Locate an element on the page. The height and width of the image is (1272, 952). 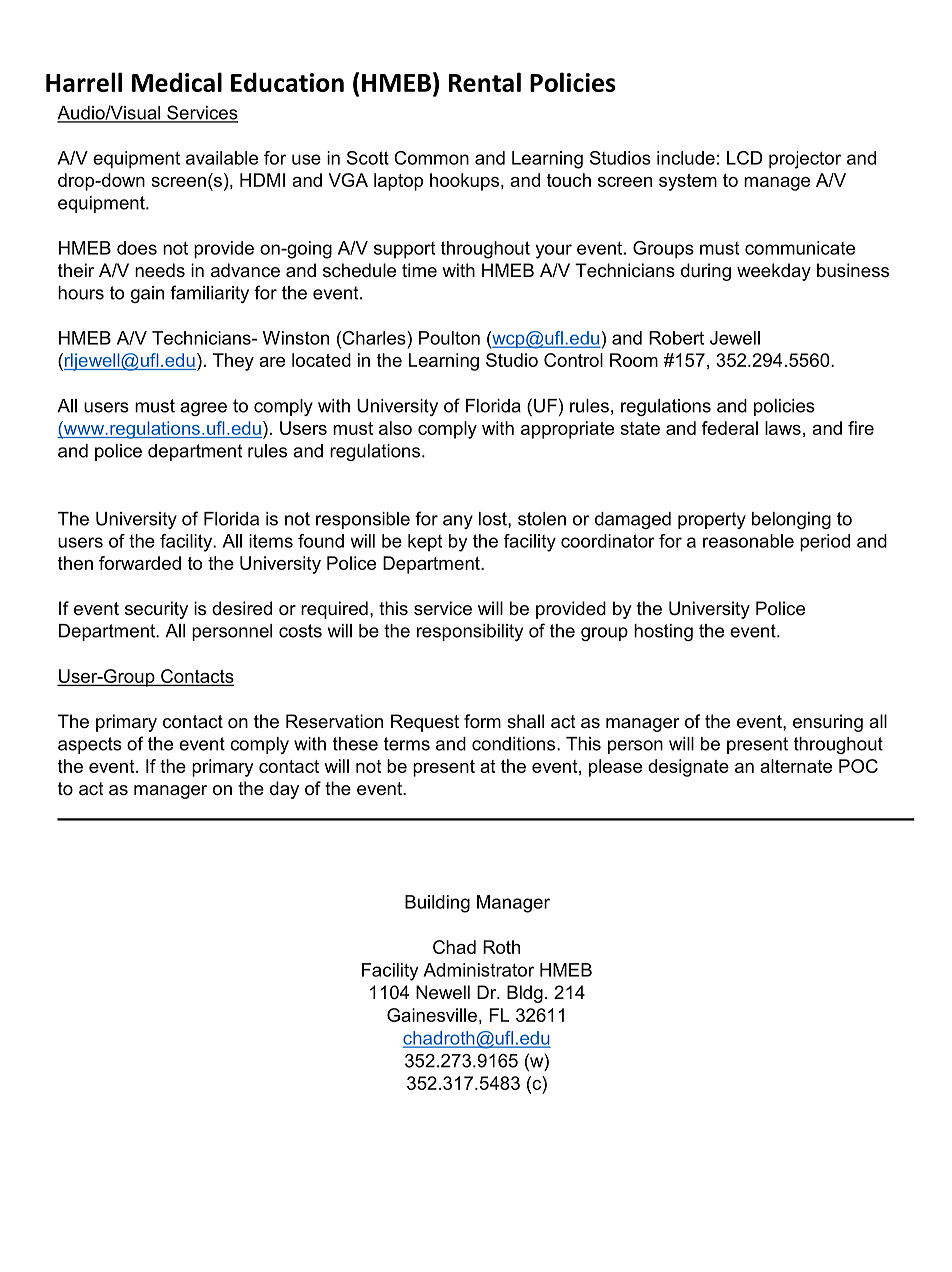
LCD is located at coordinates (745, 158).
